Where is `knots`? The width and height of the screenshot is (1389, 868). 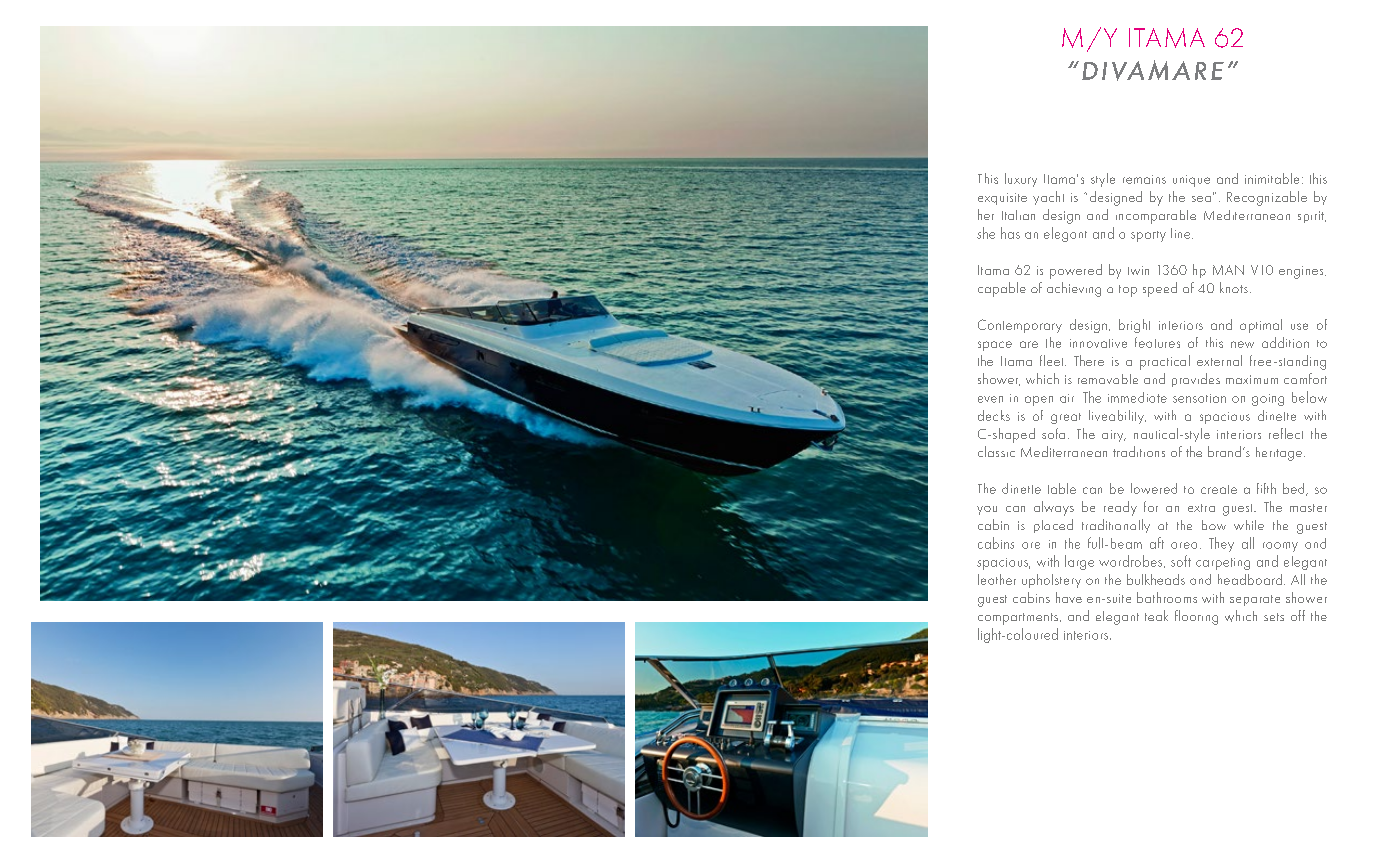
knots is located at coordinates (1234, 287).
